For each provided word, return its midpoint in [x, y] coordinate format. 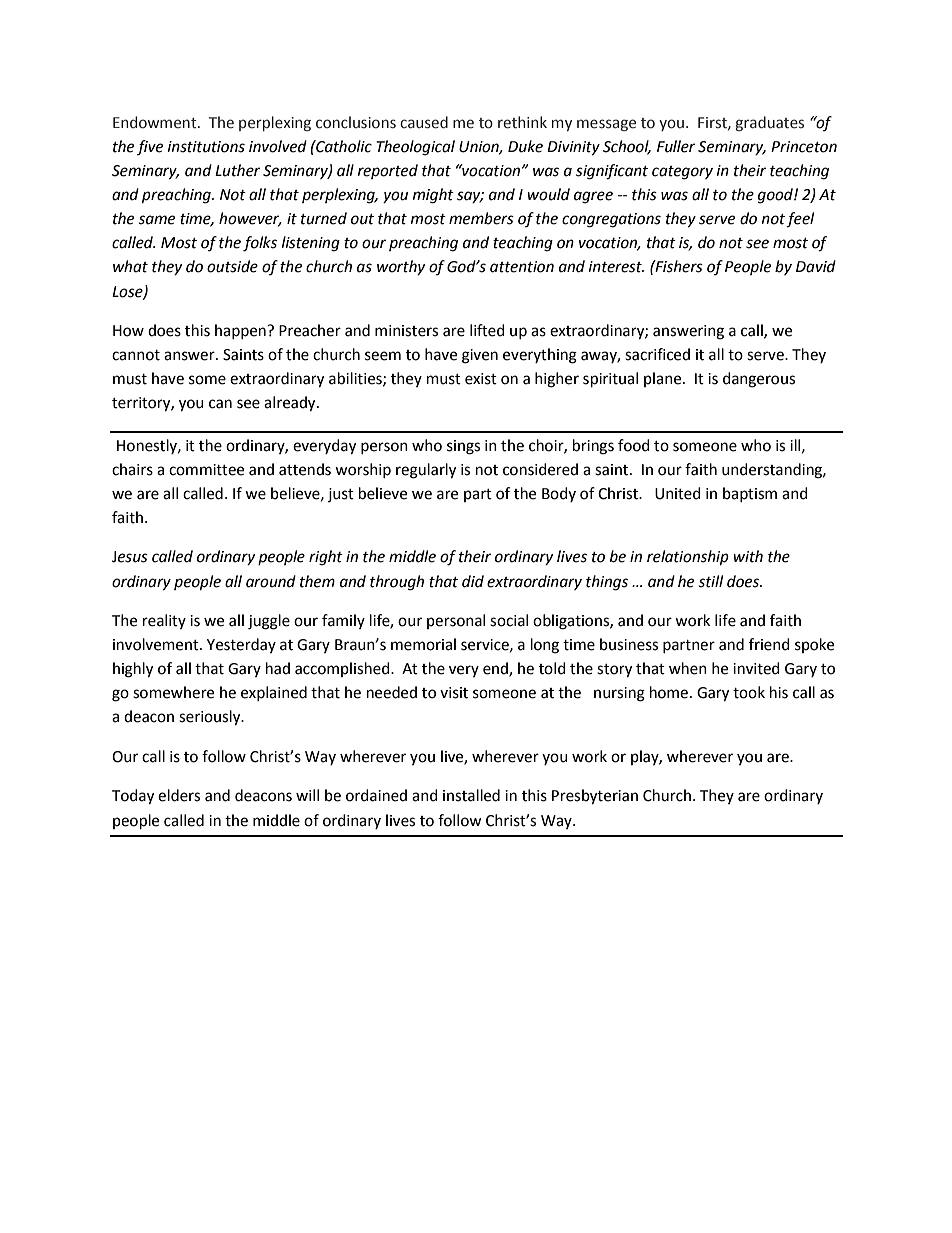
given [480, 356]
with [748, 556]
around [271, 581]
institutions [206, 147]
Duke [525, 146]
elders [179, 795]
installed [471, 795]
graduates [769, 123]
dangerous [759, 380]
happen [241, 331]
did [473, 581]
